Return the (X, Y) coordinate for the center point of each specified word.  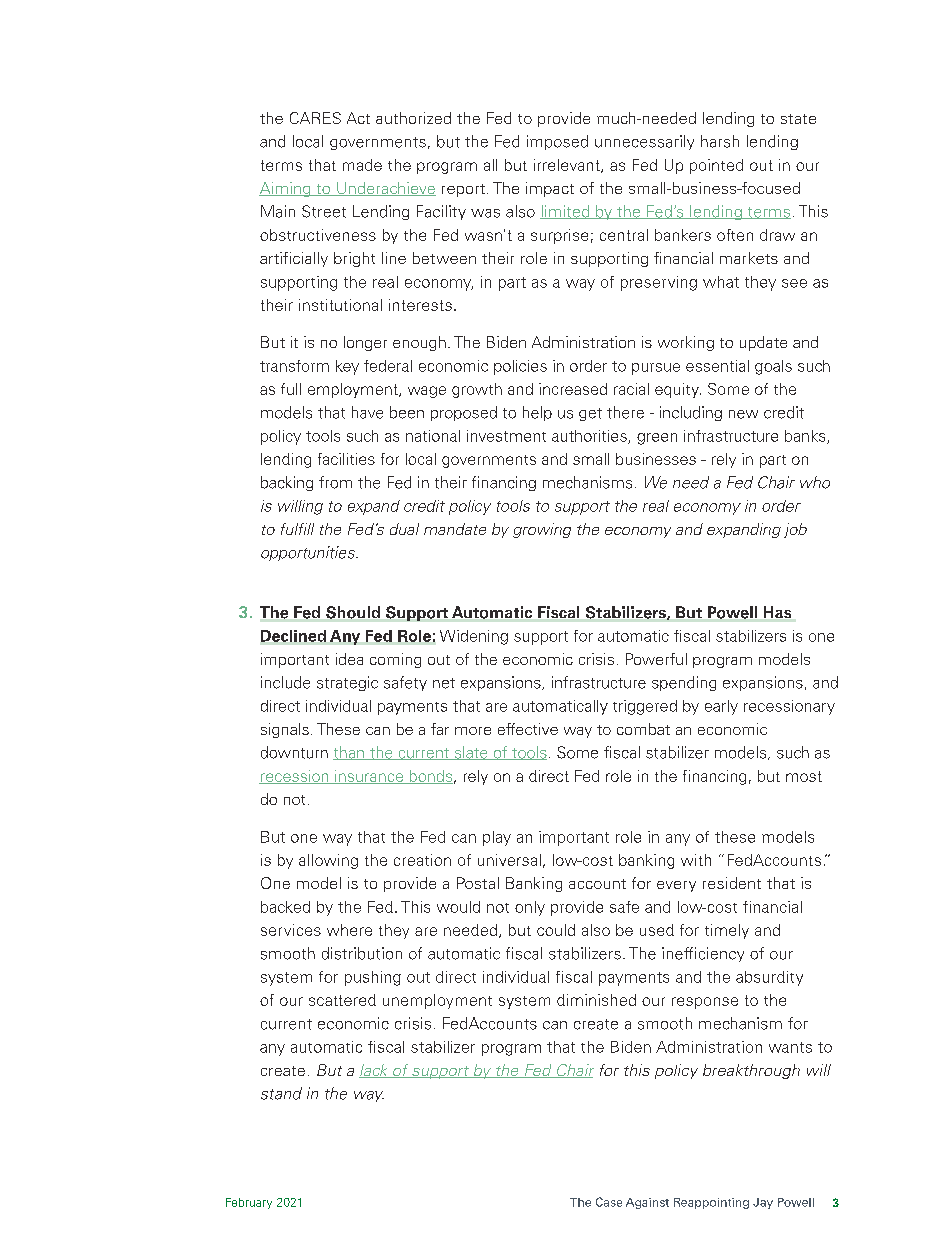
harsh (720, 141)
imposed (557, 142)
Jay (763, 1203)
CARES (315, 118)
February (249, 1203)
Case (609, 1202)
